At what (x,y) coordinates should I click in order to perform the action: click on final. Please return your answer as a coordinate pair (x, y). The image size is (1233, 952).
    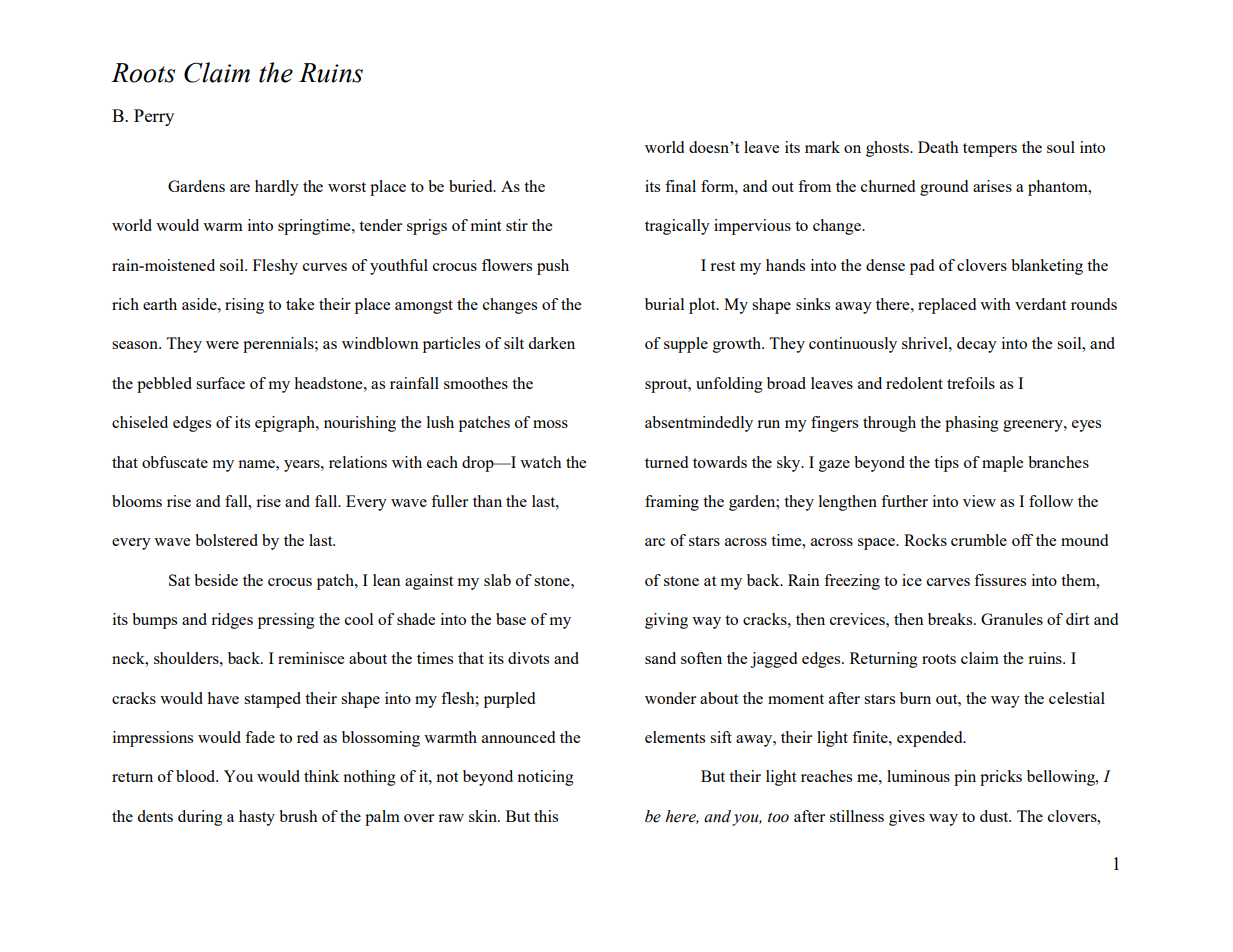
    Looking at the image, I should click on (680, 186).
